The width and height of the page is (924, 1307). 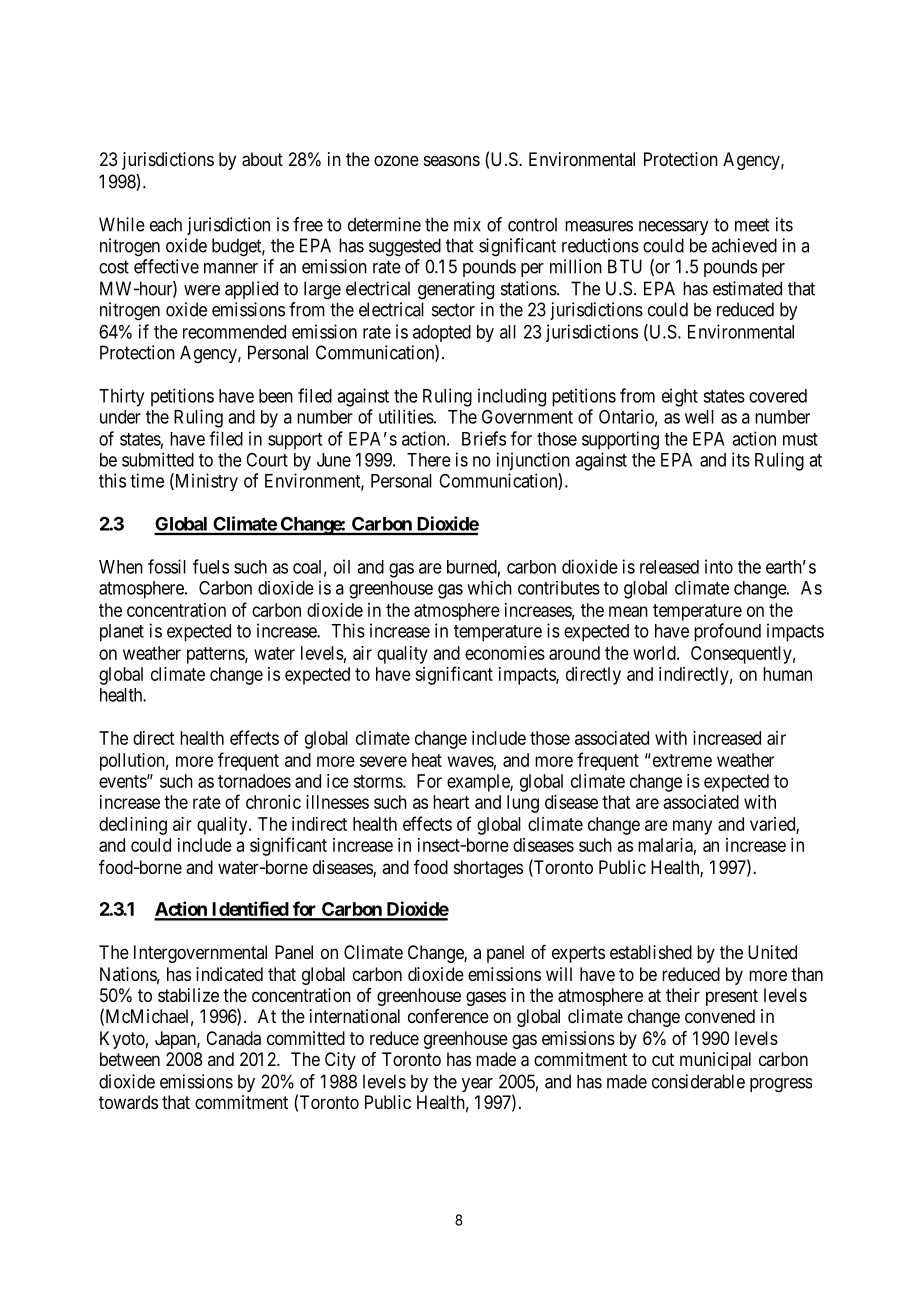 I want to click on municipal, so click(x=715, y=1061).
